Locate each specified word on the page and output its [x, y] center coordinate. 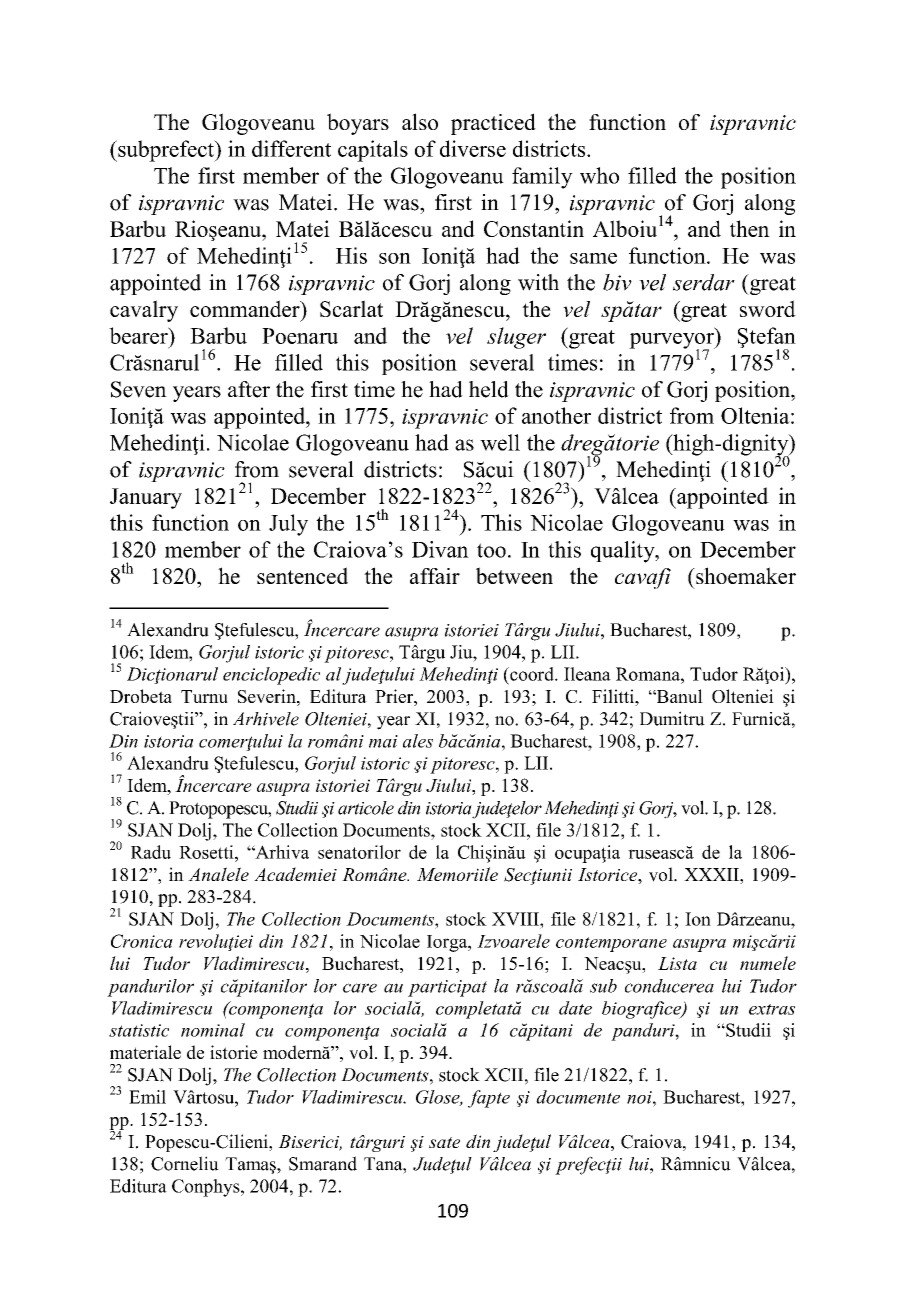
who [599, 175]
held [489, 389]
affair [435, 576]
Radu [151, 852]
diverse [473, 148]
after [249, 389]
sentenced [302, 575]
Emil [147, 1097]
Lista [677, 963]
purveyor [672, 342]
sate [444, 1142]
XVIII [516, 919]
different [291, 148]
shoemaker [745, 575]
